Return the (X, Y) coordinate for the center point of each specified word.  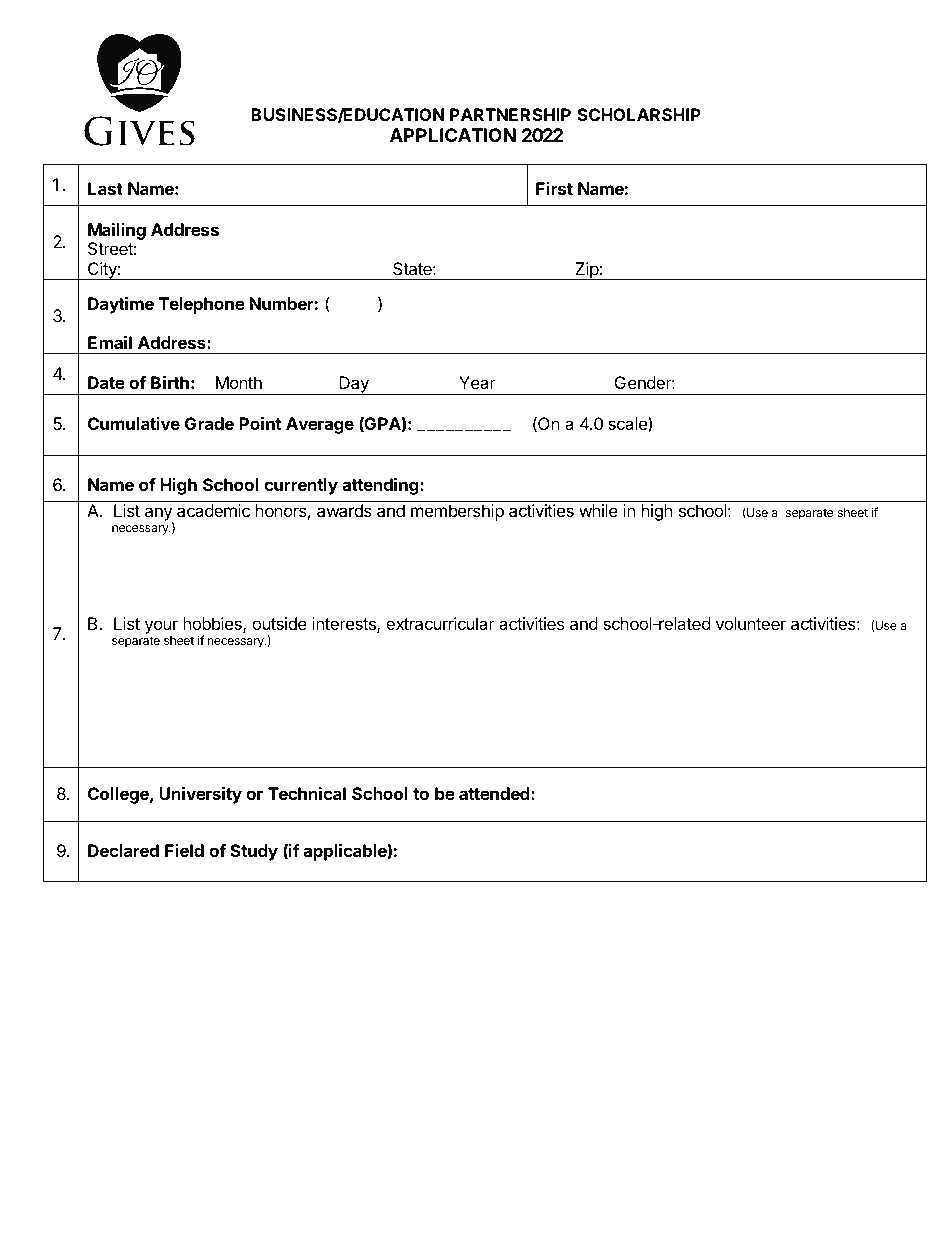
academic (213, 510)
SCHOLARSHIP (639, 114)
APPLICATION (453, 135)
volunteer (751, 623)
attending (381, 486)
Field (184, 850)
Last (105, 188)
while (598, 510)
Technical (307, 793)
